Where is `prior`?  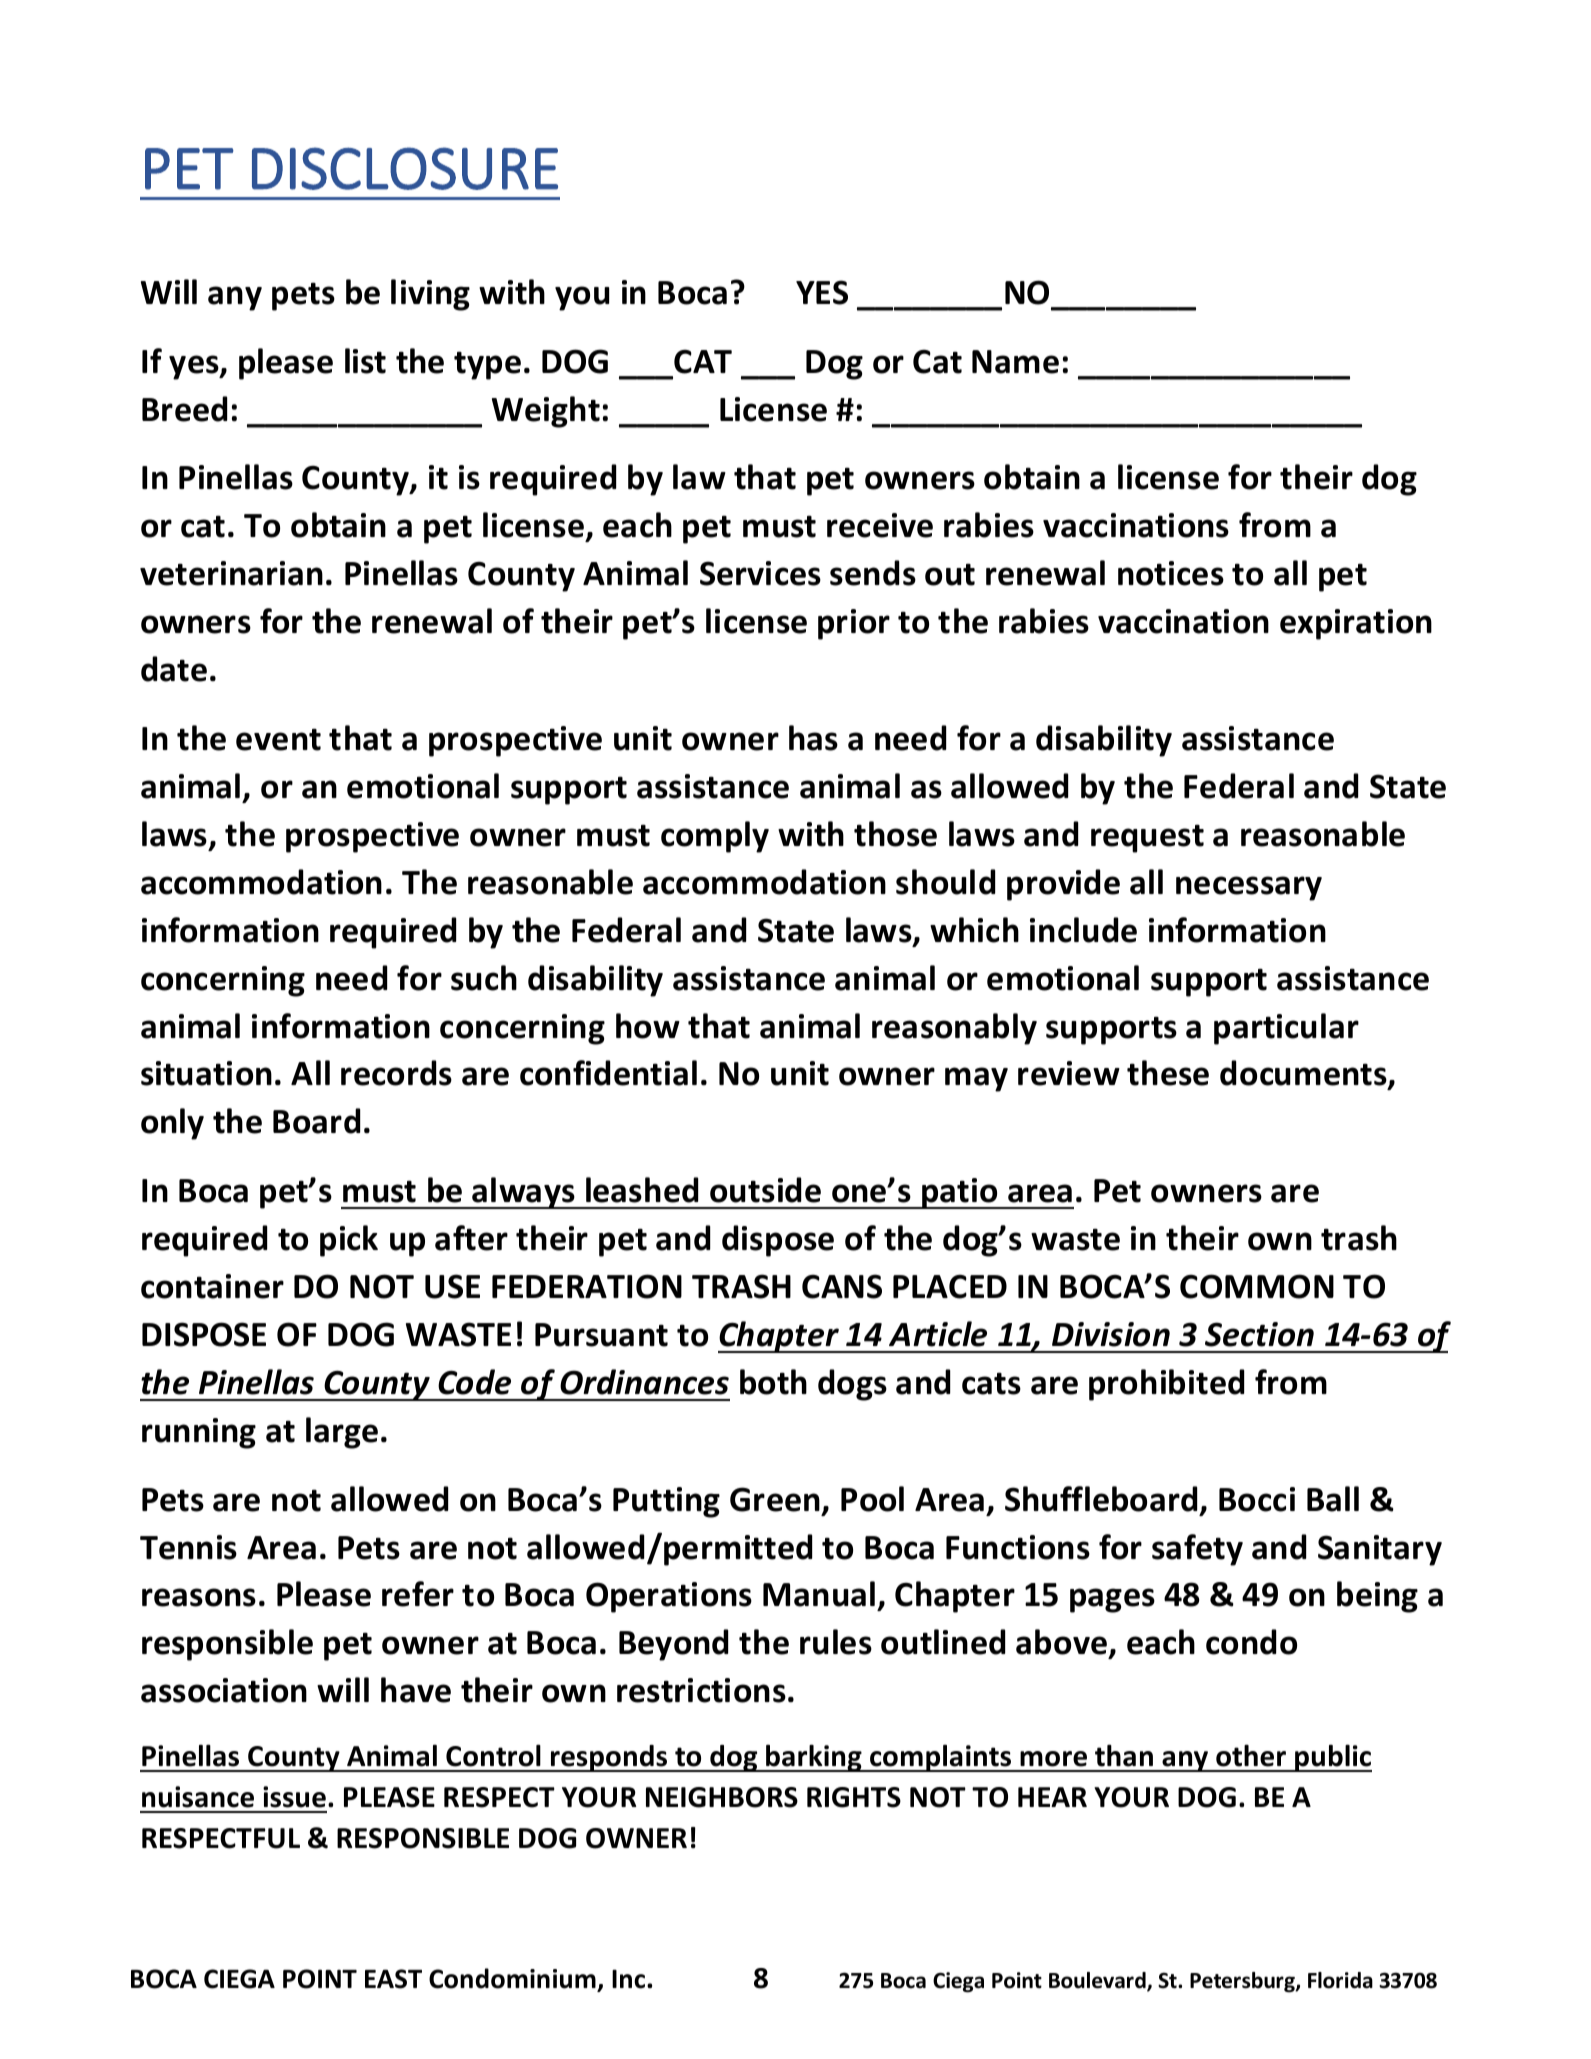
prior is located at coordinates (854, 624).
